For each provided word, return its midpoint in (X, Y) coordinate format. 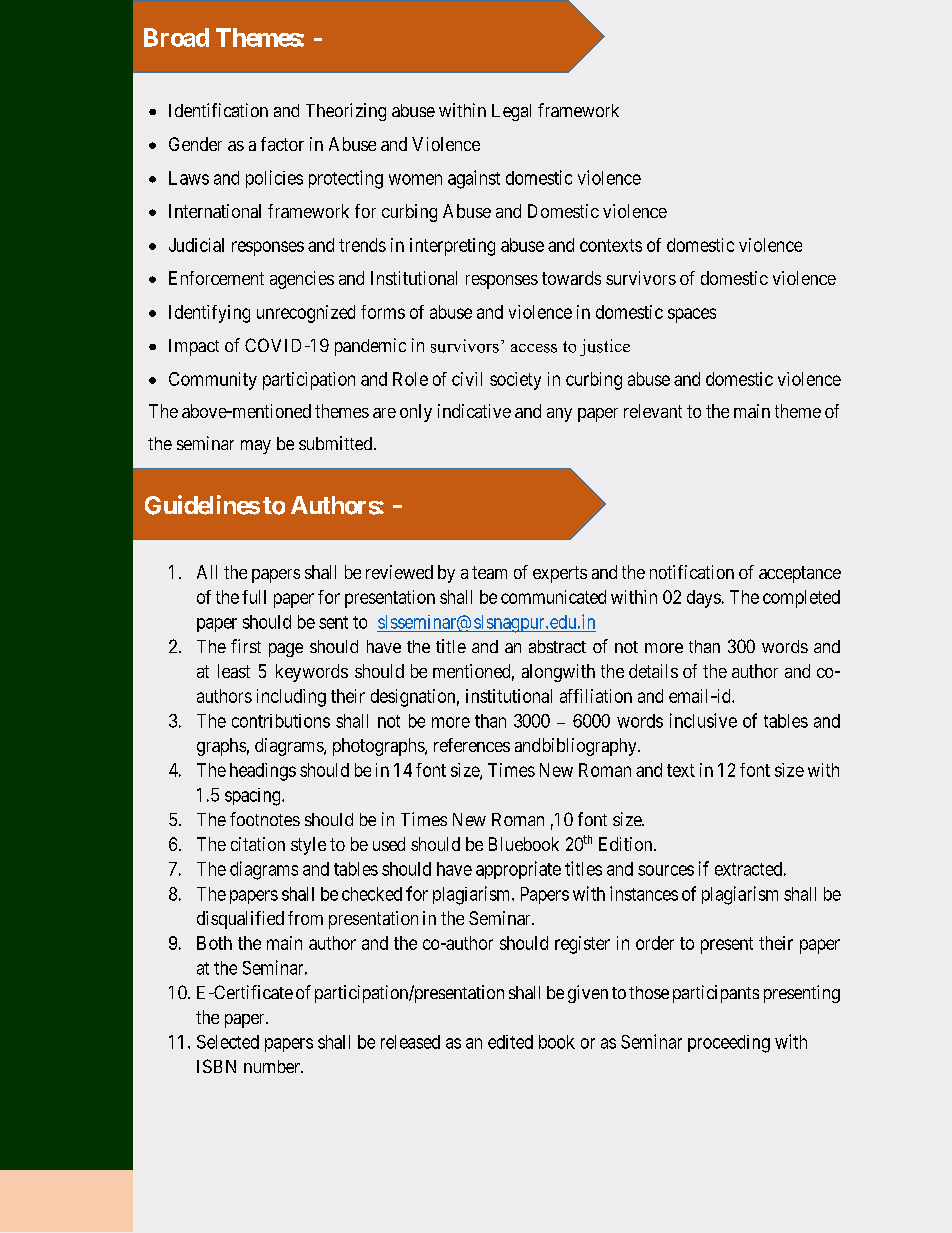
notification (692, 572)
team (489, 572)
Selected (228, 1042)
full (254, 597)
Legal (511, 112)
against (474, 179)
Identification (218, 110)
